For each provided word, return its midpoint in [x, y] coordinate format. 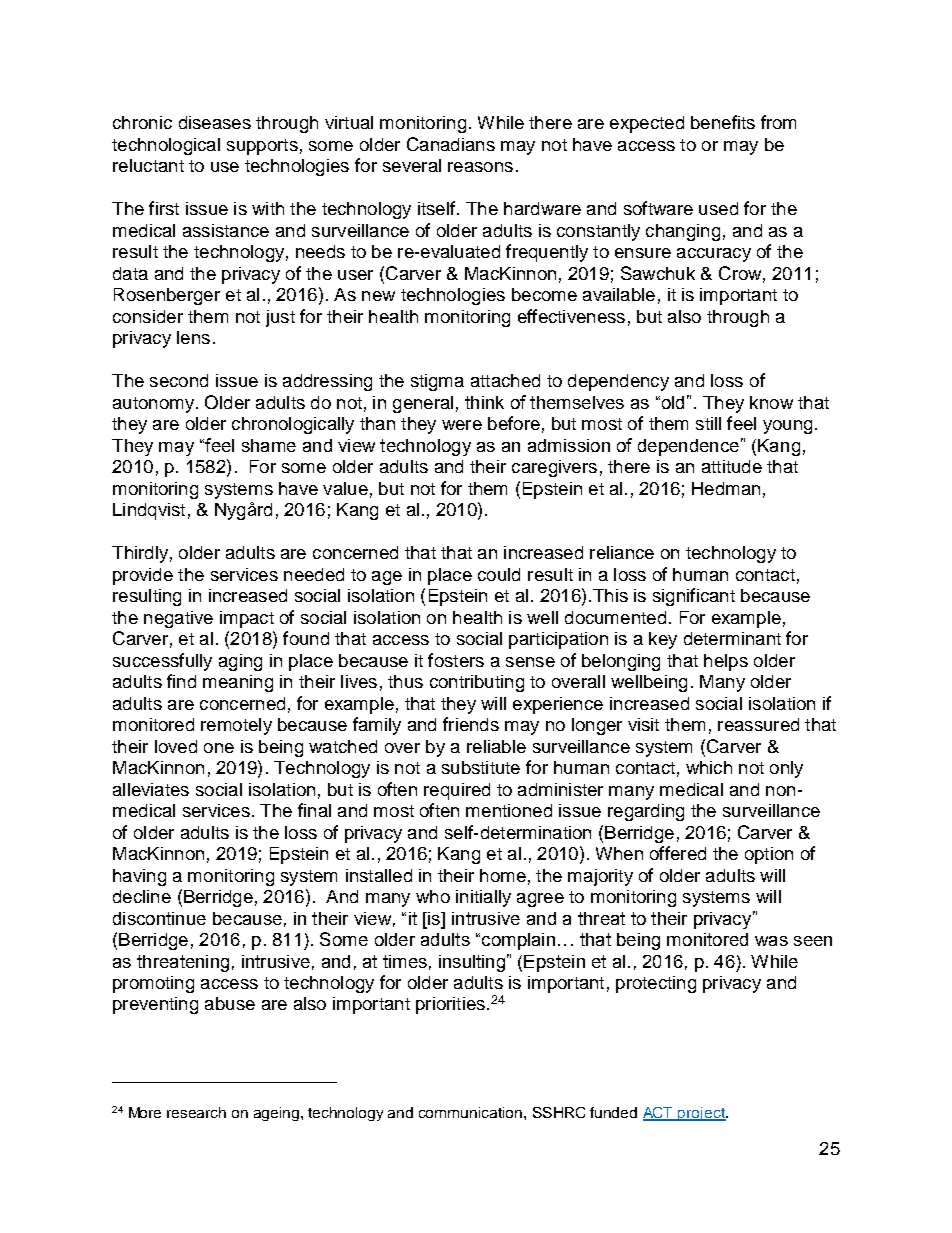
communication [472, 1112]
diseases [215, 122]
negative [178, 619]
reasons [480, 167]
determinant [732, 638]
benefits [723, 122]
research [196, 1112]
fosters [456, 660]
